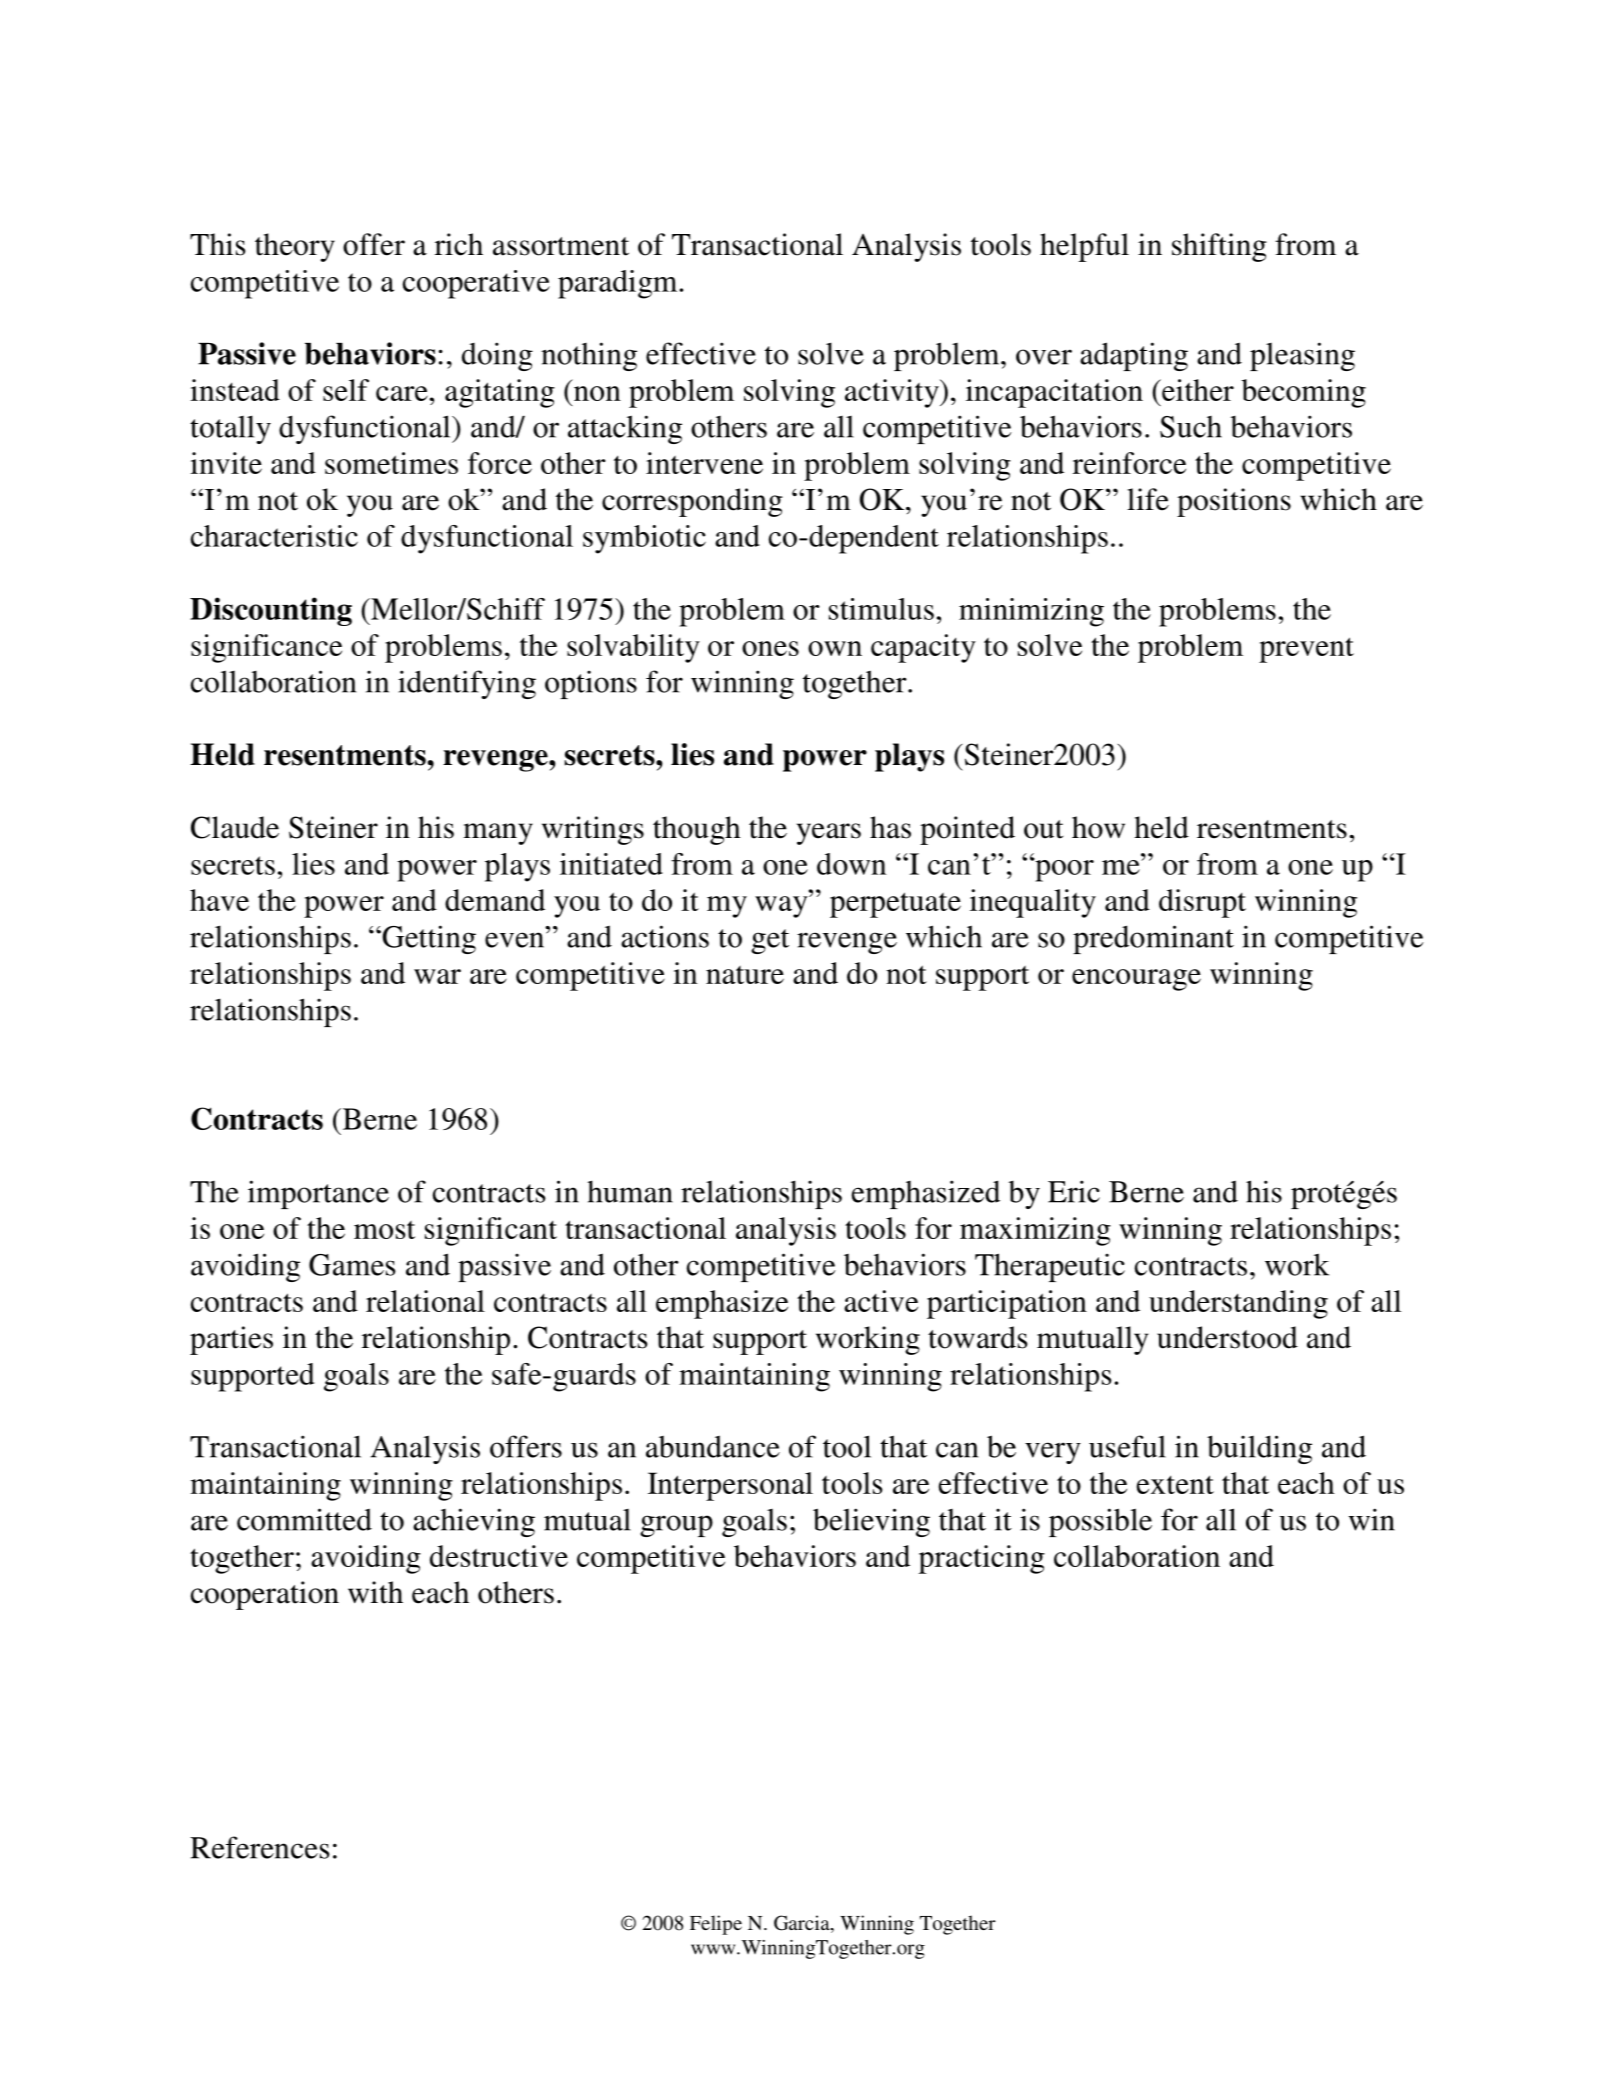  I want to click on paradigm, so click(619, 284).
